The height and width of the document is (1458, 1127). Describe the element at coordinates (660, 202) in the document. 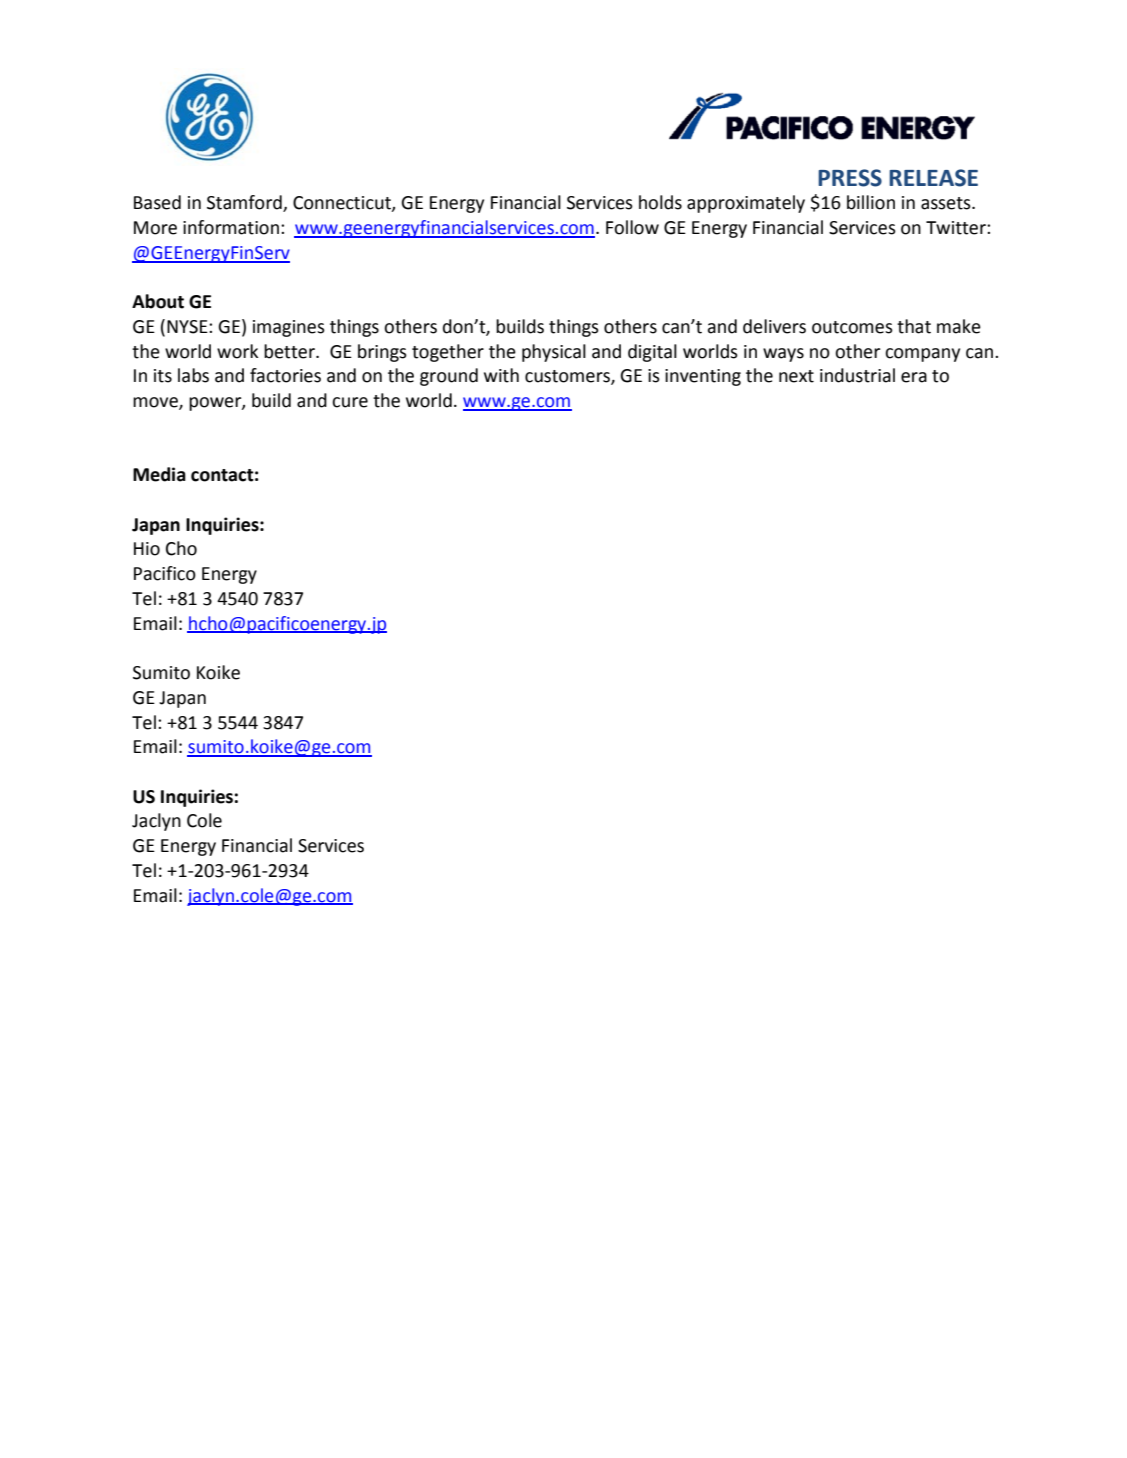

I see `holds` at that location.
